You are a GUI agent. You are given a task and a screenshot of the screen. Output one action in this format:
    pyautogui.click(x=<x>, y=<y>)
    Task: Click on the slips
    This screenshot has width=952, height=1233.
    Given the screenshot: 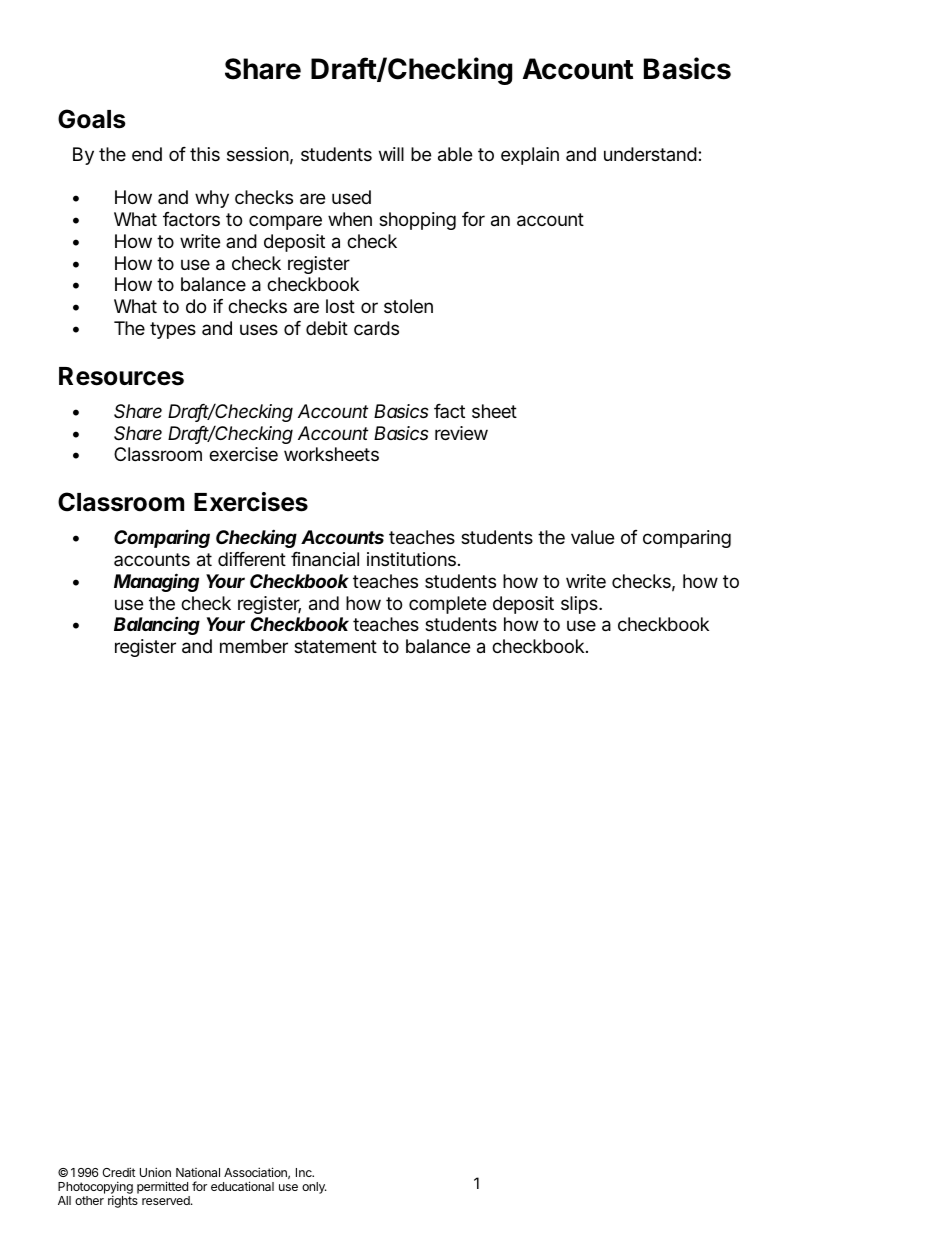 What is the action you would take?
    pyautogui.click(x=580, y=605)
